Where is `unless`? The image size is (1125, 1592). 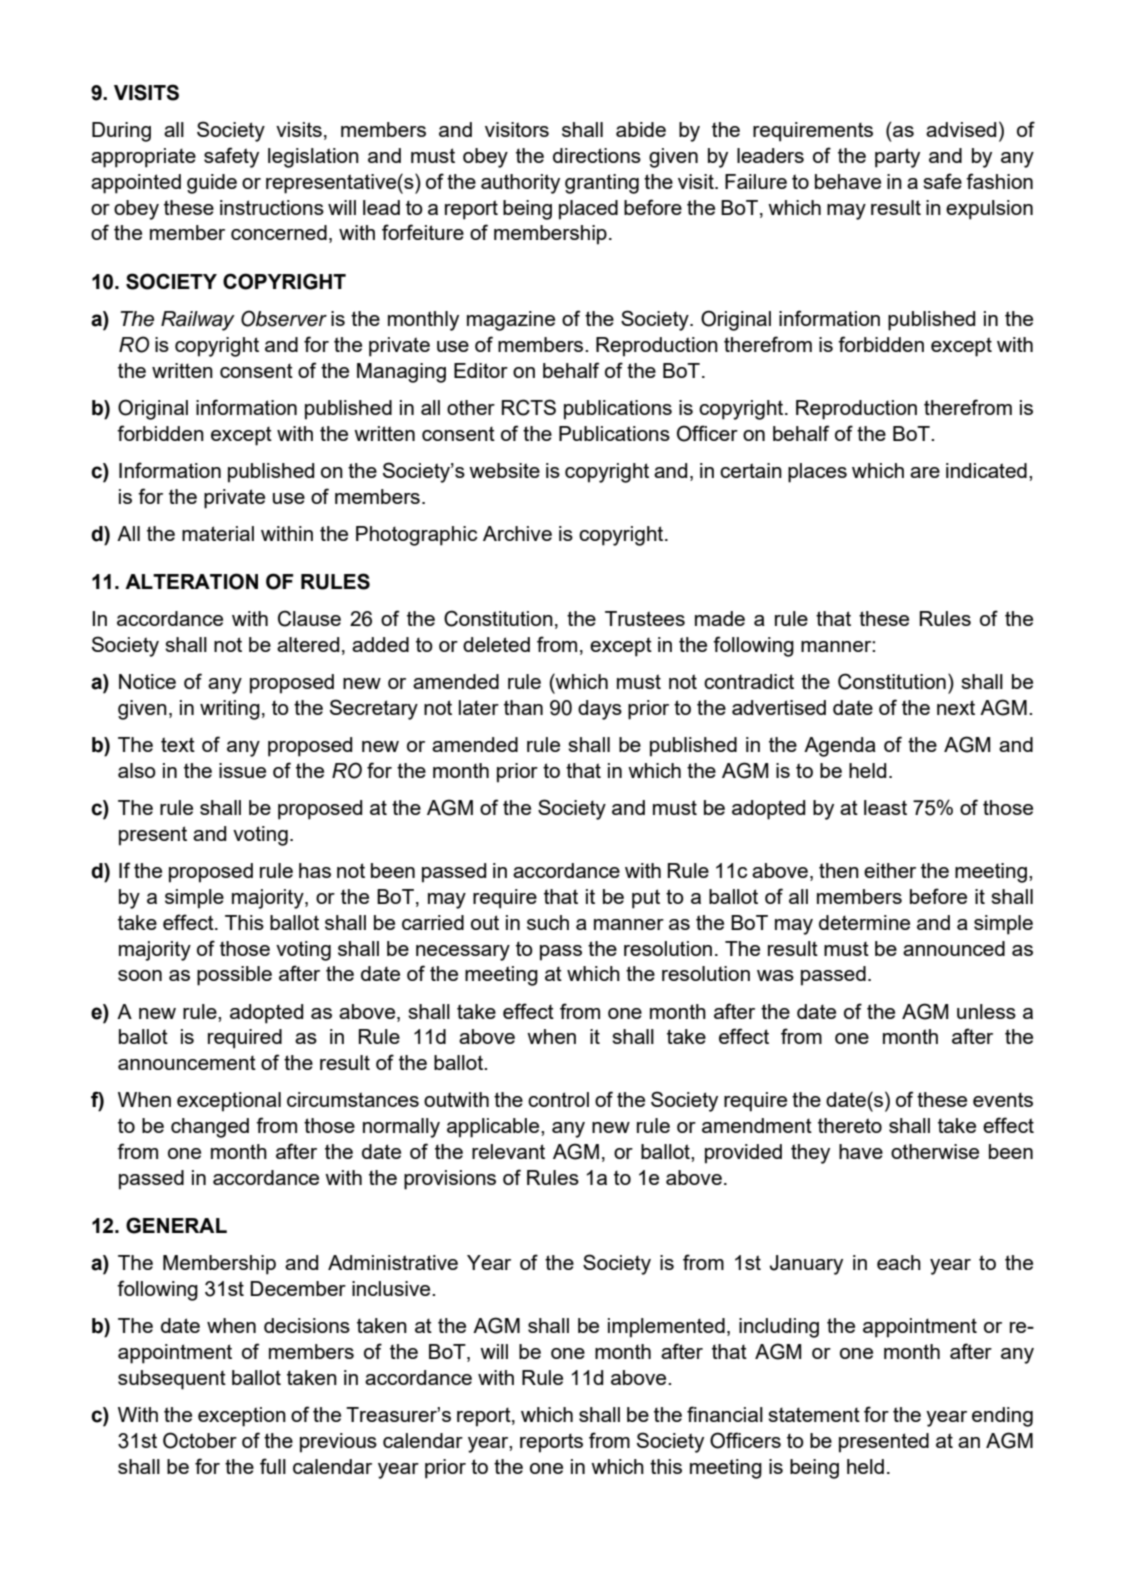
unless is located at coordinates (986, 1011).
